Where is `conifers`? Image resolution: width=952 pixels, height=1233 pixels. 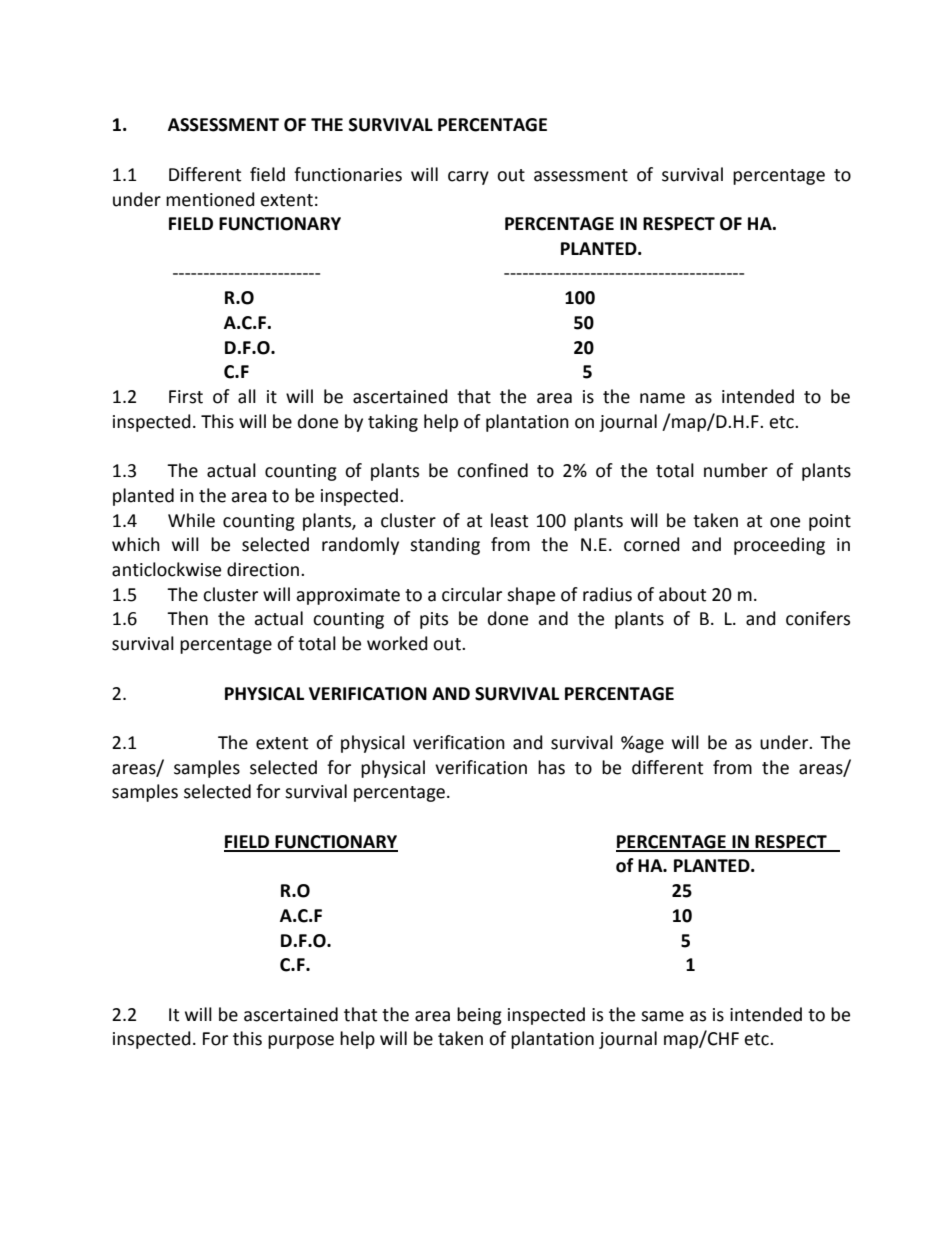 conifers is located at coordinates (818, 618).
